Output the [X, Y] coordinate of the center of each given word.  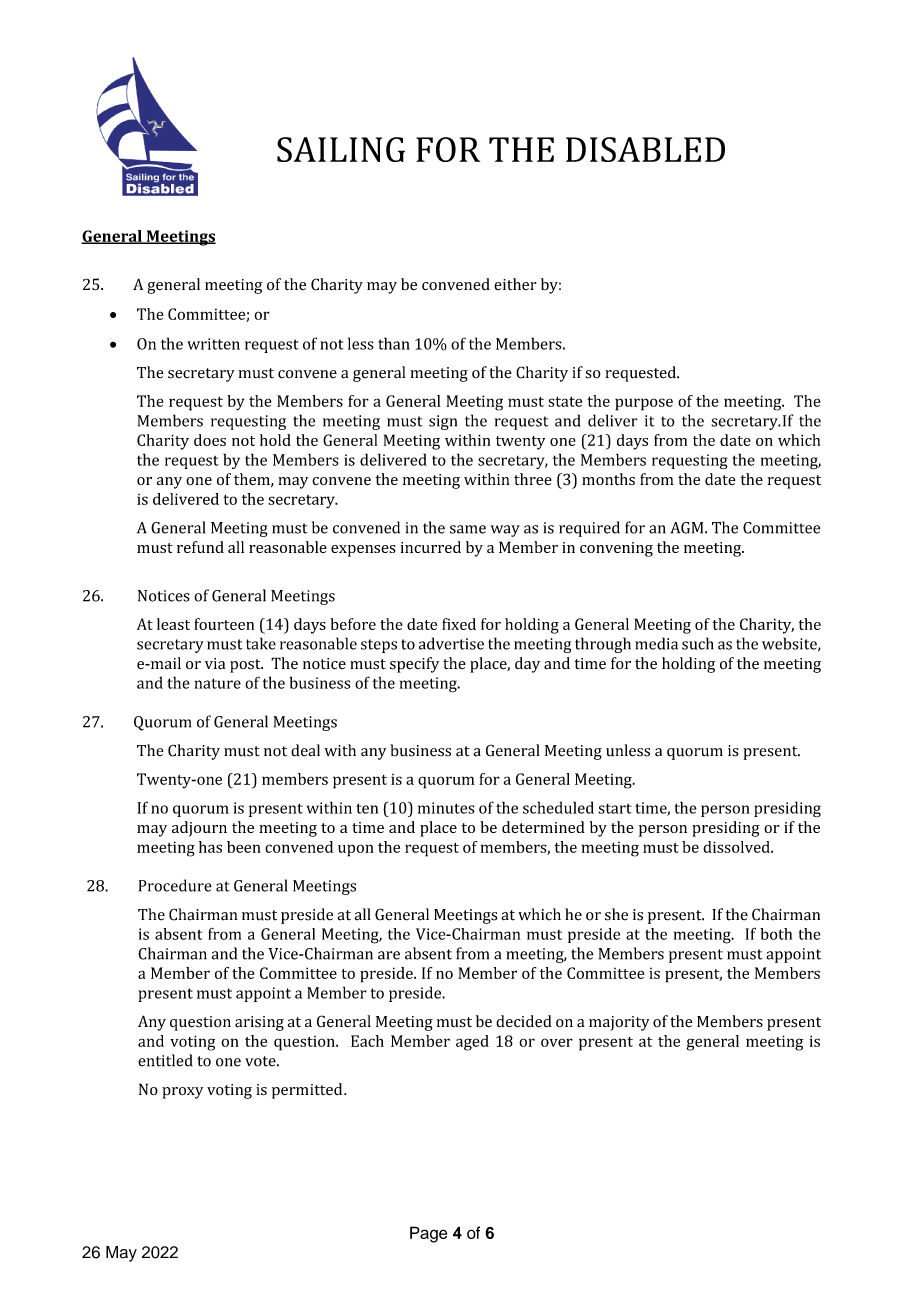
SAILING [341, 149]
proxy [182, 1093]
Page [428, 1234]
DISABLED [645, 149]
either [515, 284]
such [698, 643]
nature [217, 683]
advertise [451, 643]
